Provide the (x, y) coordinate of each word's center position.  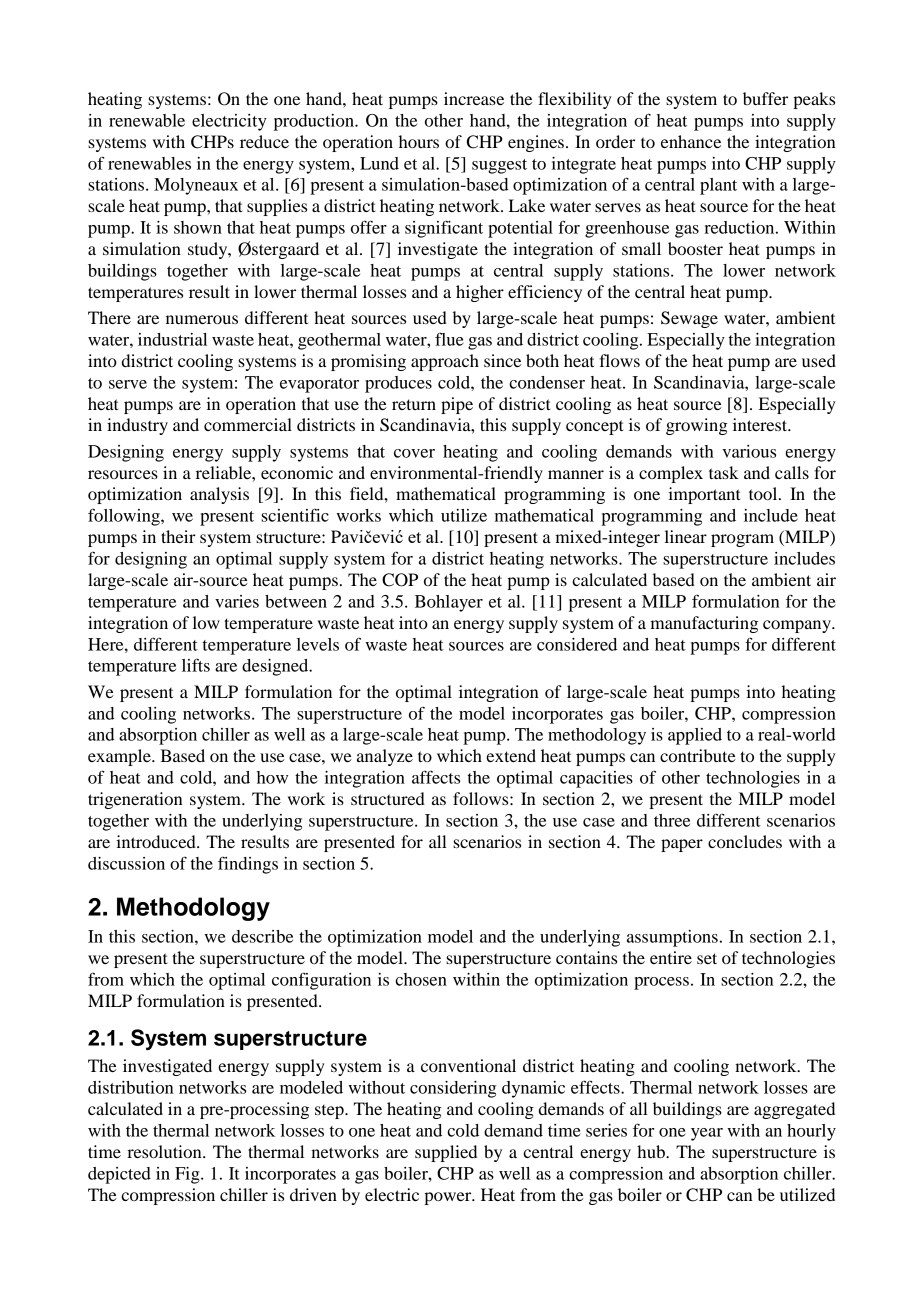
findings (248, 865)
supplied (446, 1153)
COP (400, 580)
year (707, 1134)
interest (761, 424)
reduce (264, 141)
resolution (165, 1151)
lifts (196, 665)
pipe (457, 405)
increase (474, 98)
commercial (248, 424)
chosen (421, 979)
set (707, 958)
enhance (691, 141)
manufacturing (704, 624)
